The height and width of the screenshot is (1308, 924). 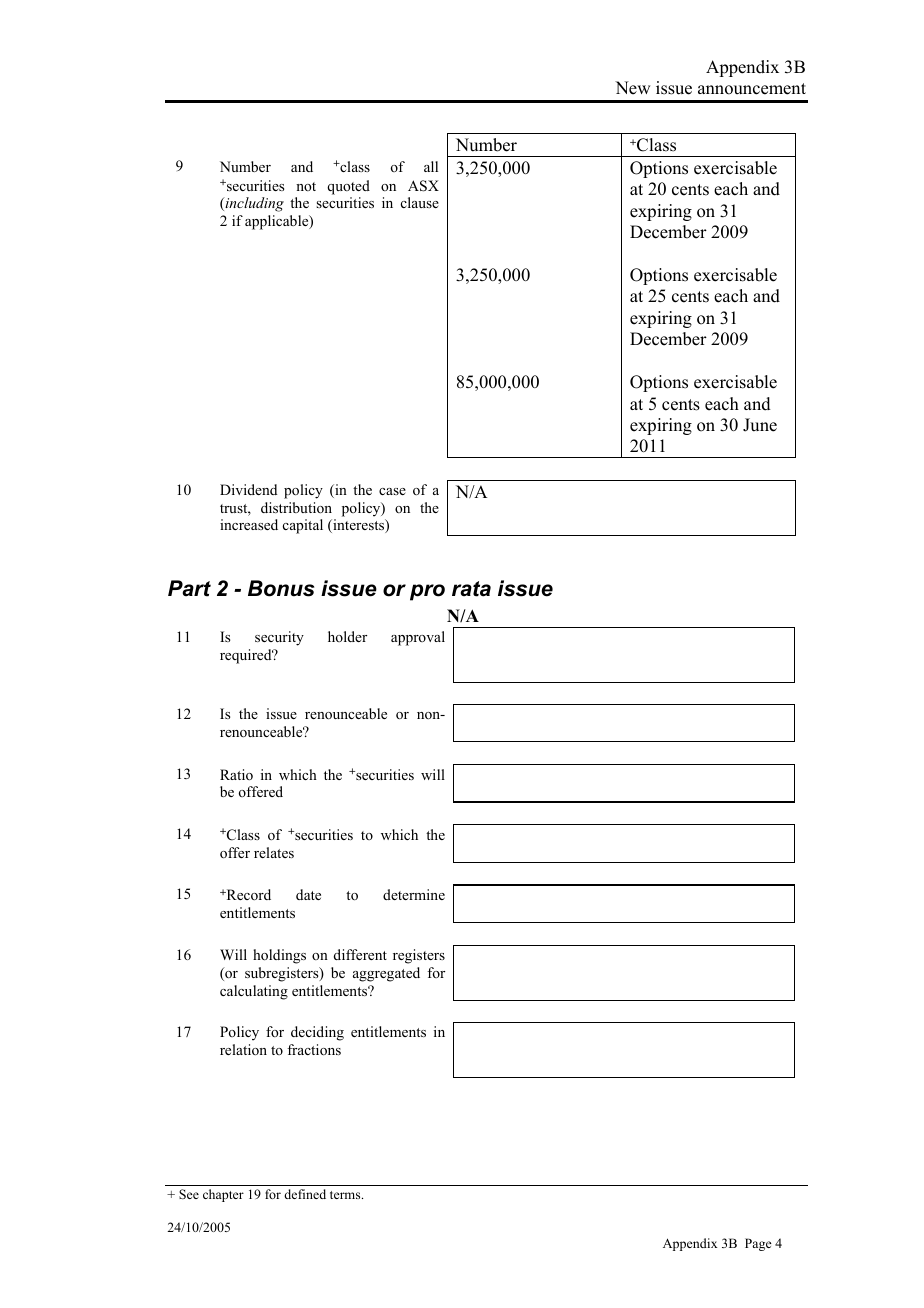 What do you see at coordinates (418, 638) in the screenshot?
I see `approval` at bounding box center [418, 638].
